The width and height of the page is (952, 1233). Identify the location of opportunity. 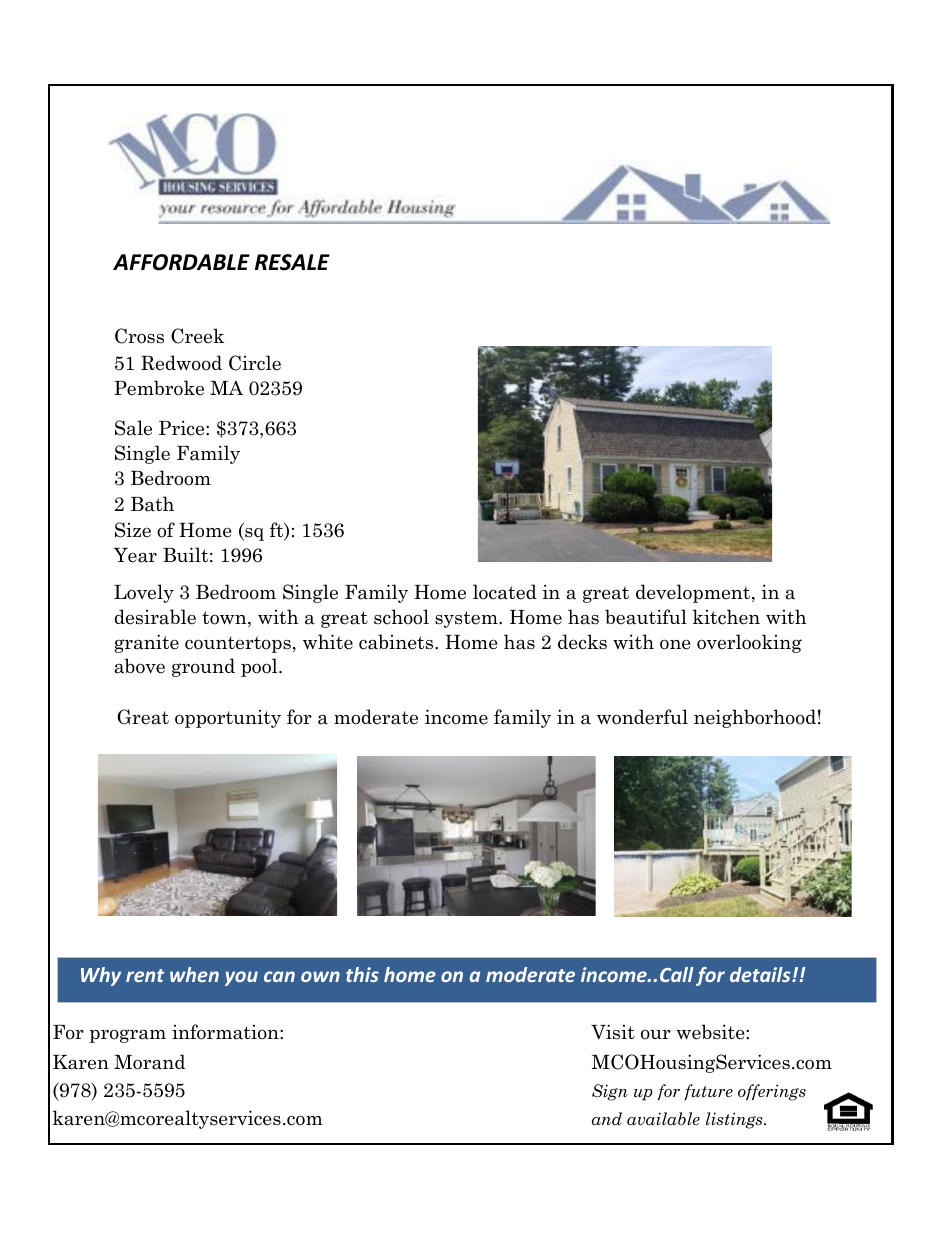
(228, 719).
